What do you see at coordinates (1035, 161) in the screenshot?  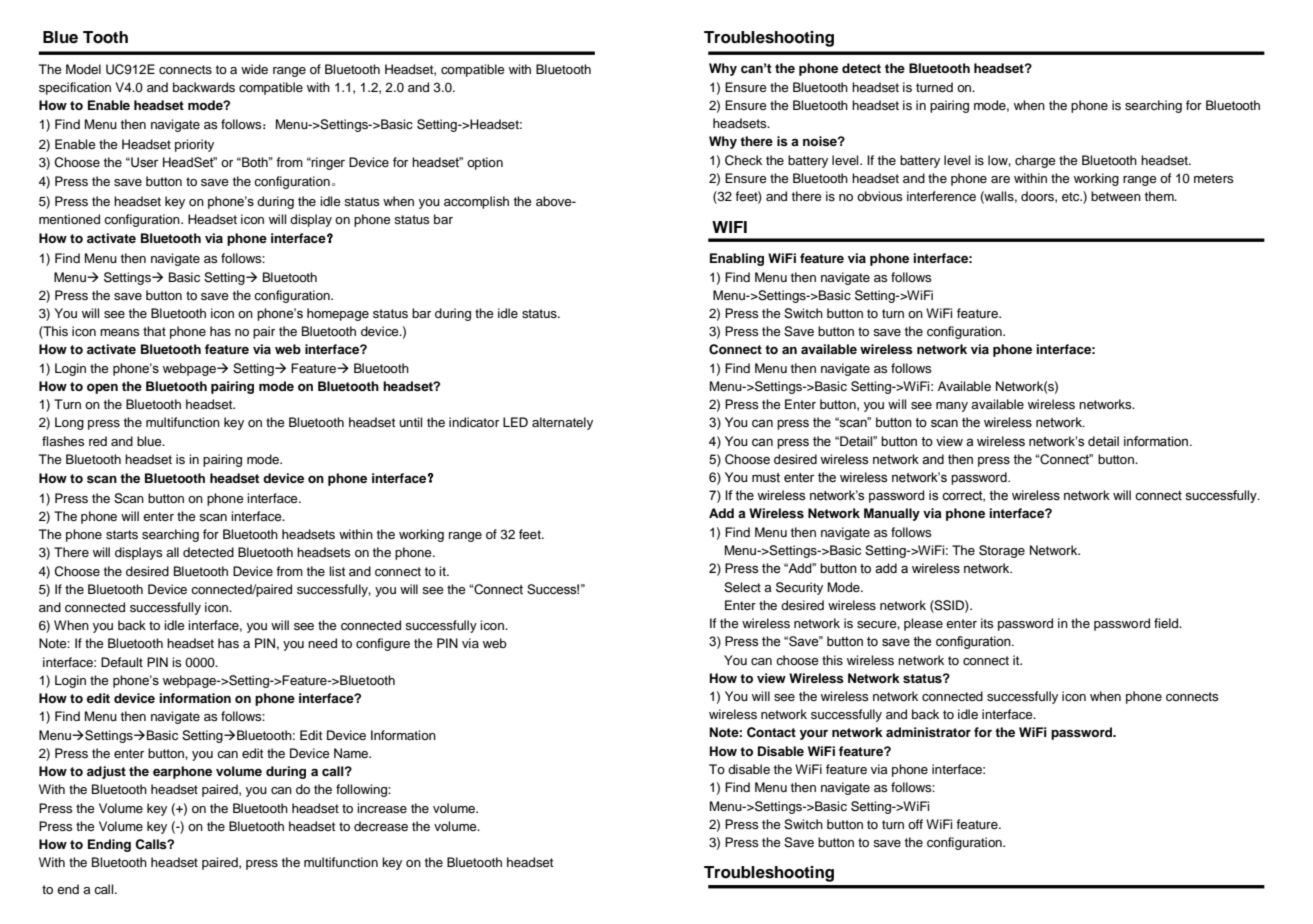 I see `charge` at bounding box center [1035, 161].
